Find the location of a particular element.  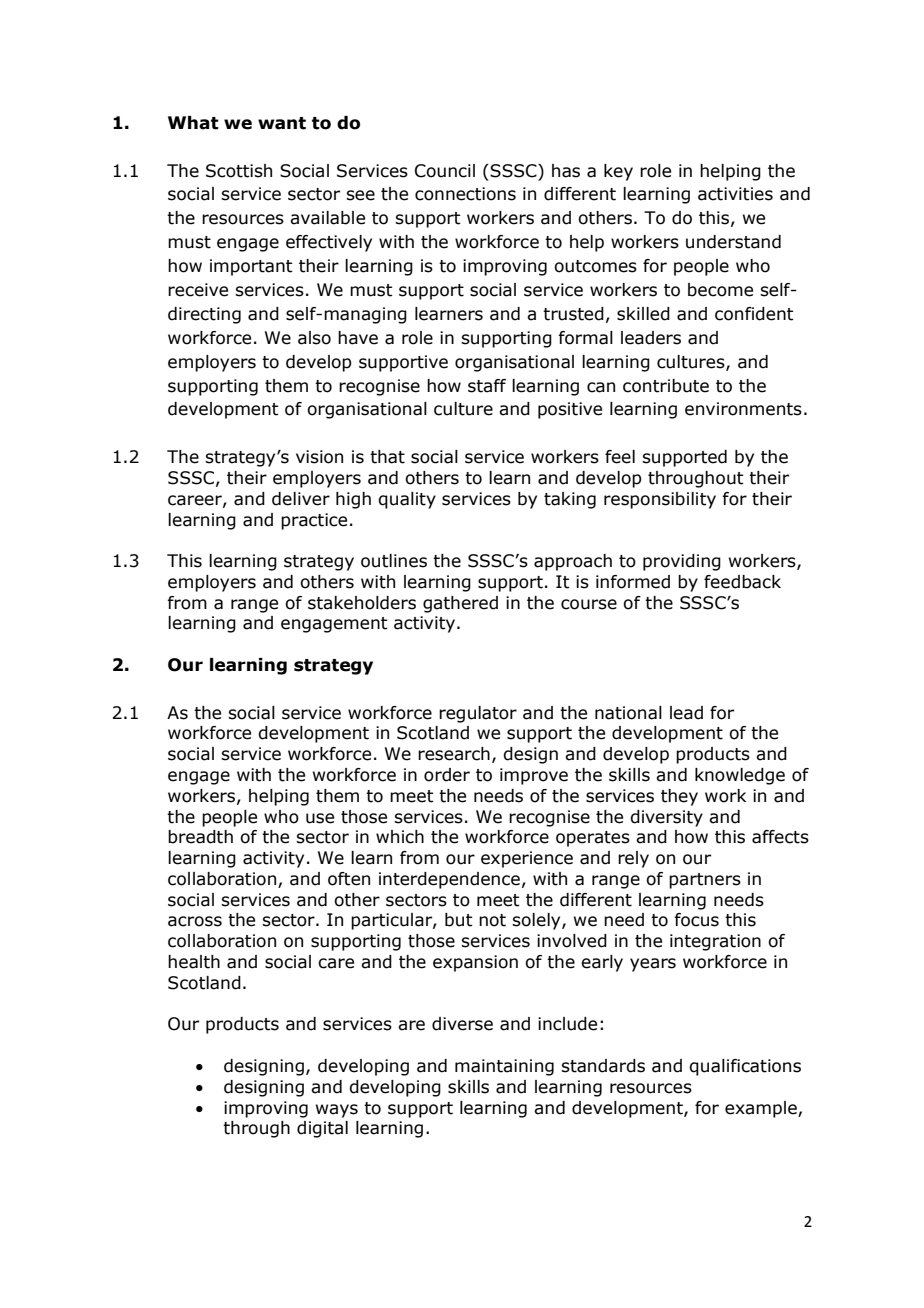

also is located at coordinates (314, 338).
